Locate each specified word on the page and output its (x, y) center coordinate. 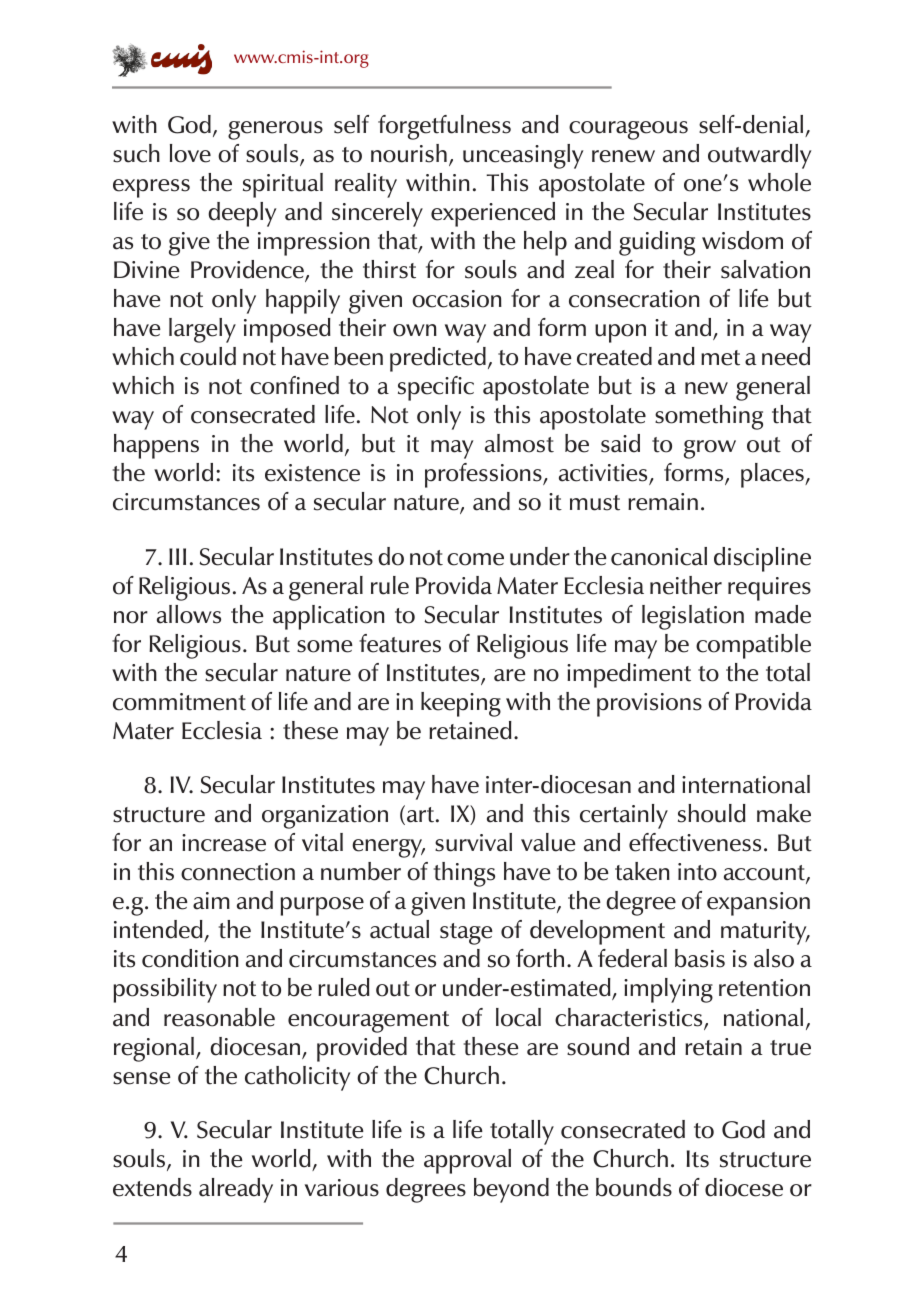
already (236, 1190)
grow (710, 449)
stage (466, 934)
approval (467, 1161)
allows (189, 614)
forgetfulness (444, 127)
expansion (758, 904)
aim (211, 901)
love (190, 153)
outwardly (760, 156)
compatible (753, 646)
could (208, 356)
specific (436, 388)
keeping (461, 704)
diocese (744, 1187)
